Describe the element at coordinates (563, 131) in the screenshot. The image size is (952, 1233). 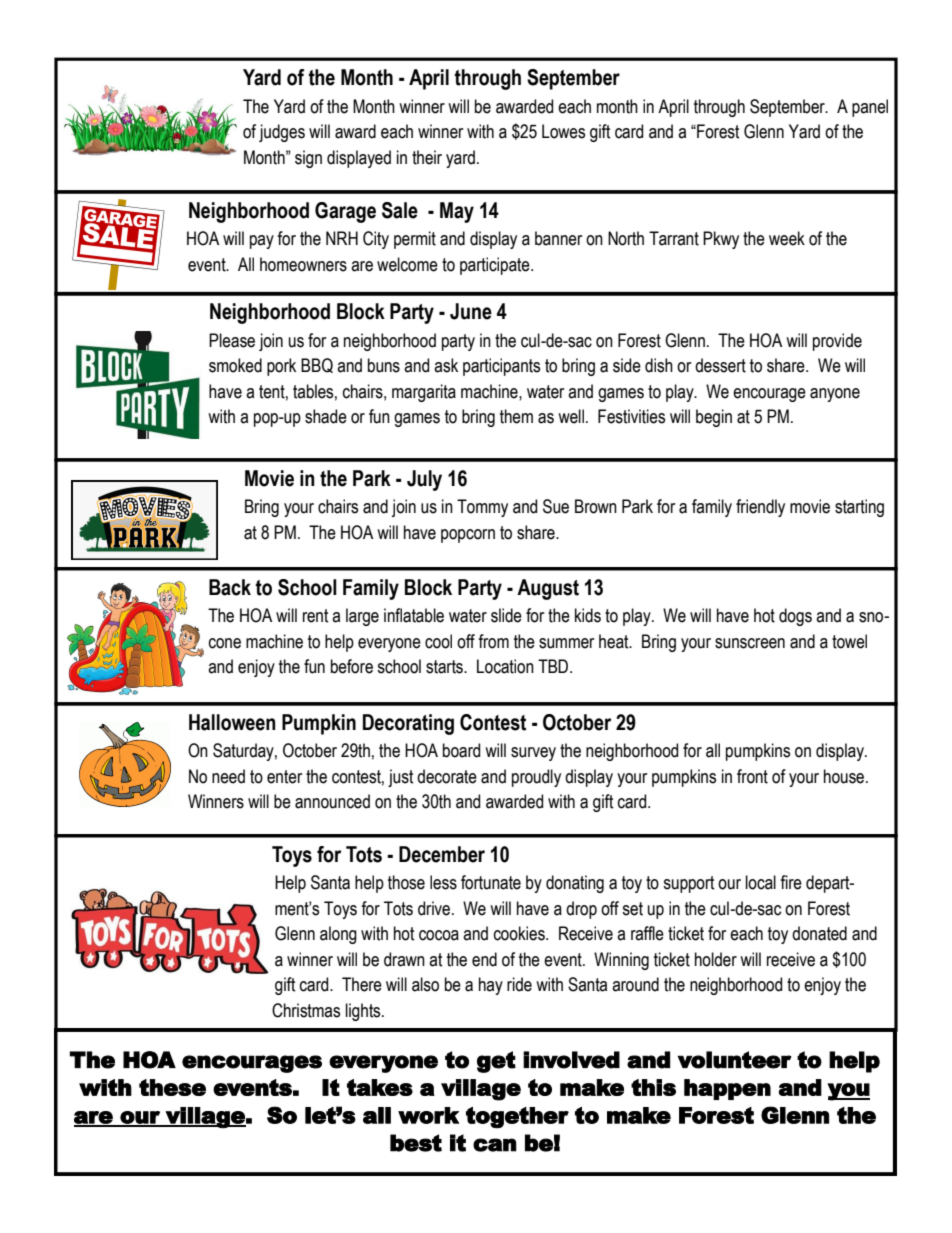
I see `Lowes` at that location.
